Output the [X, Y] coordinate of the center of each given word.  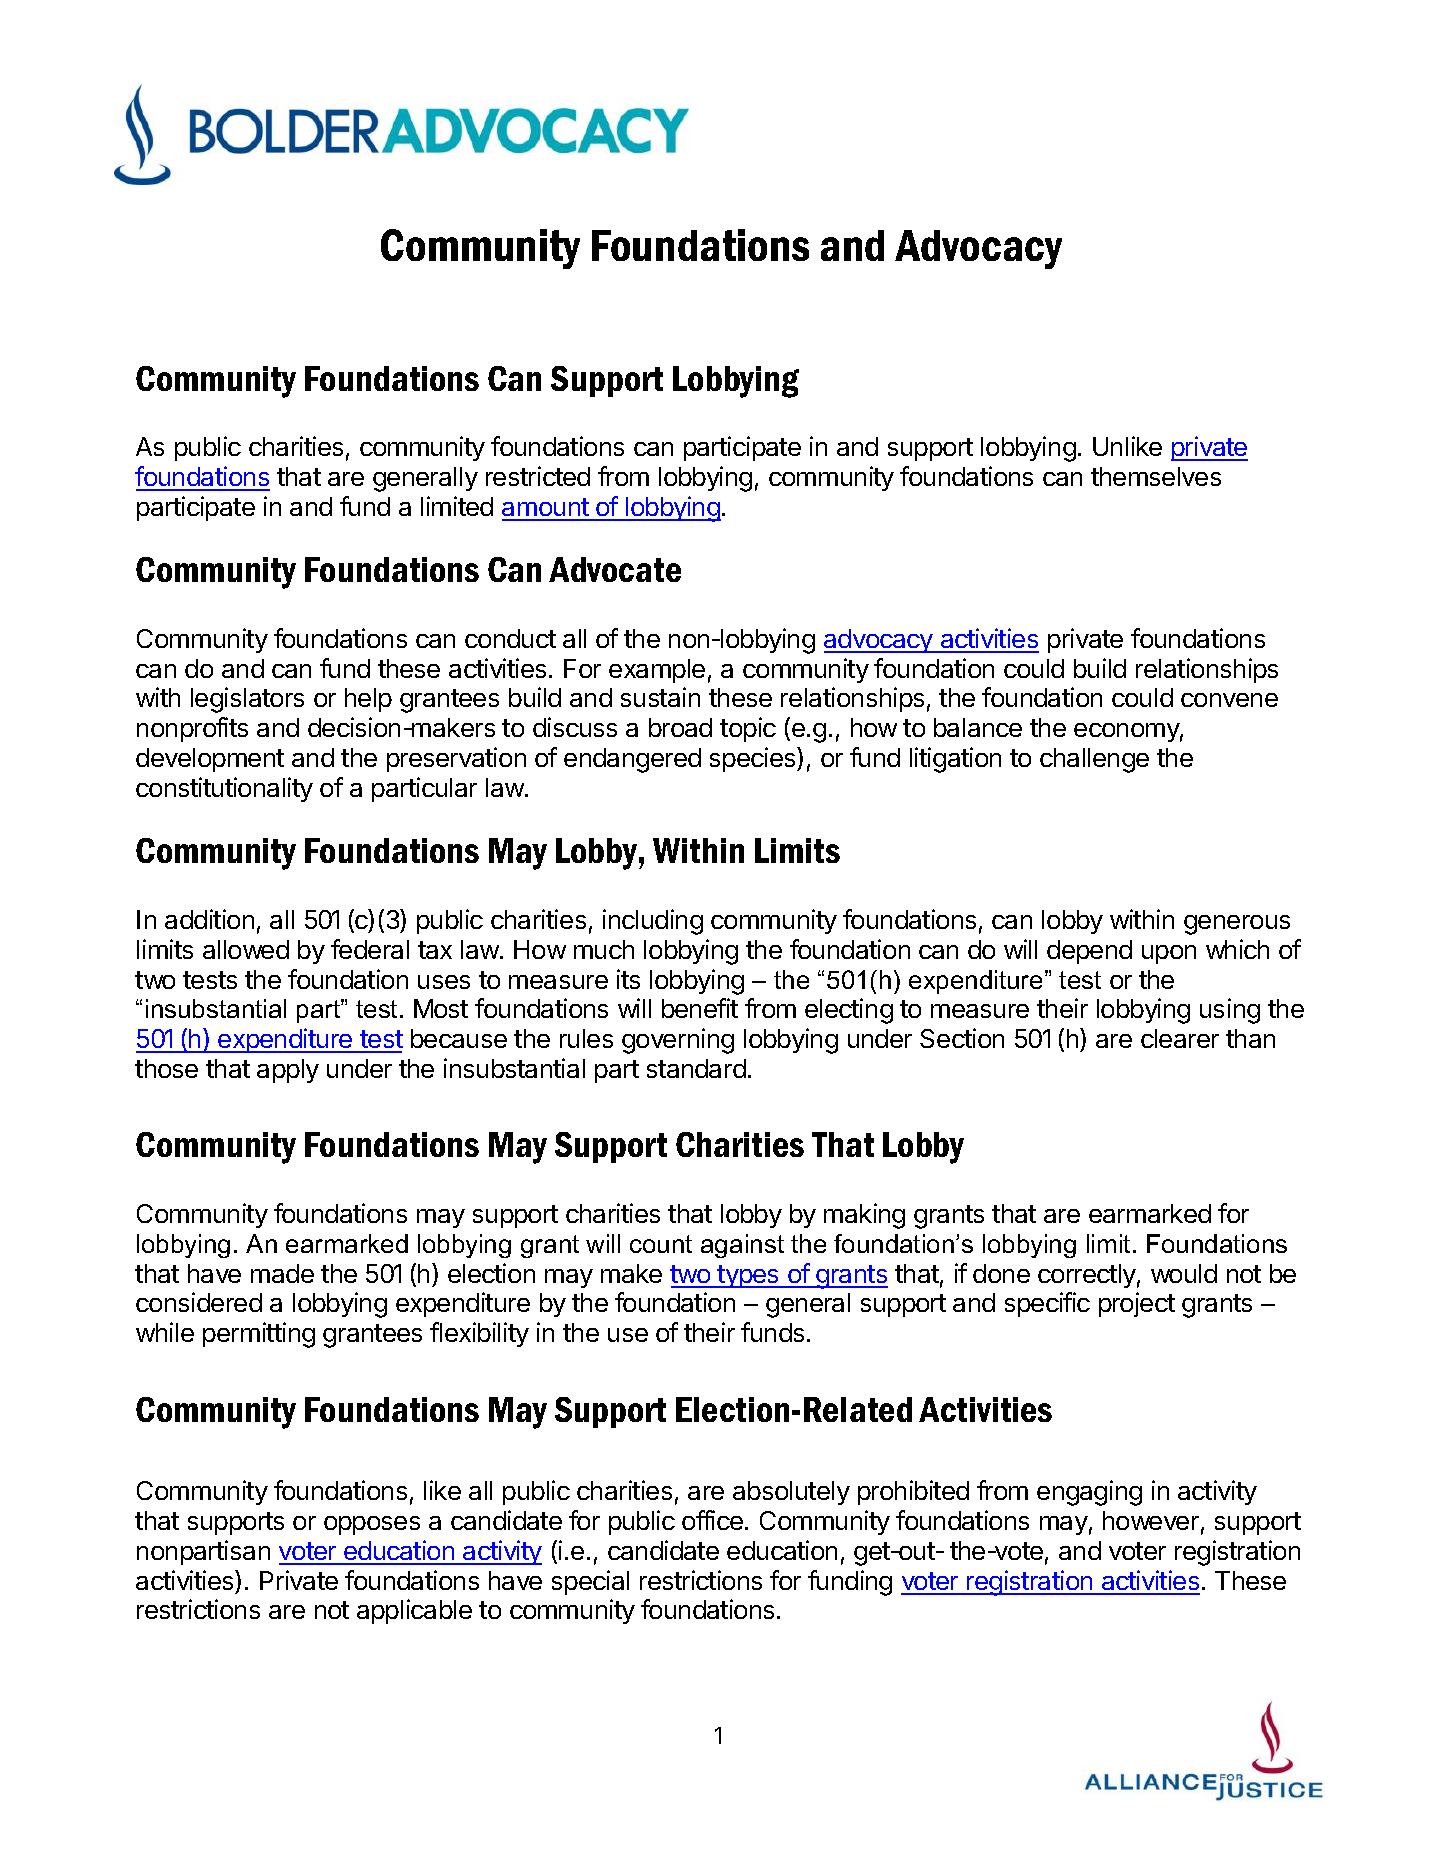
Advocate [615, 569]
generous [1237, 925]
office [714, 1520]
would [1184, 1273]
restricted [538, 476]
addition [209, 919]
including [653, 922]
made [282, 1273]
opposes [372, 1525]
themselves [1156, 476]
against [742, 1246]
